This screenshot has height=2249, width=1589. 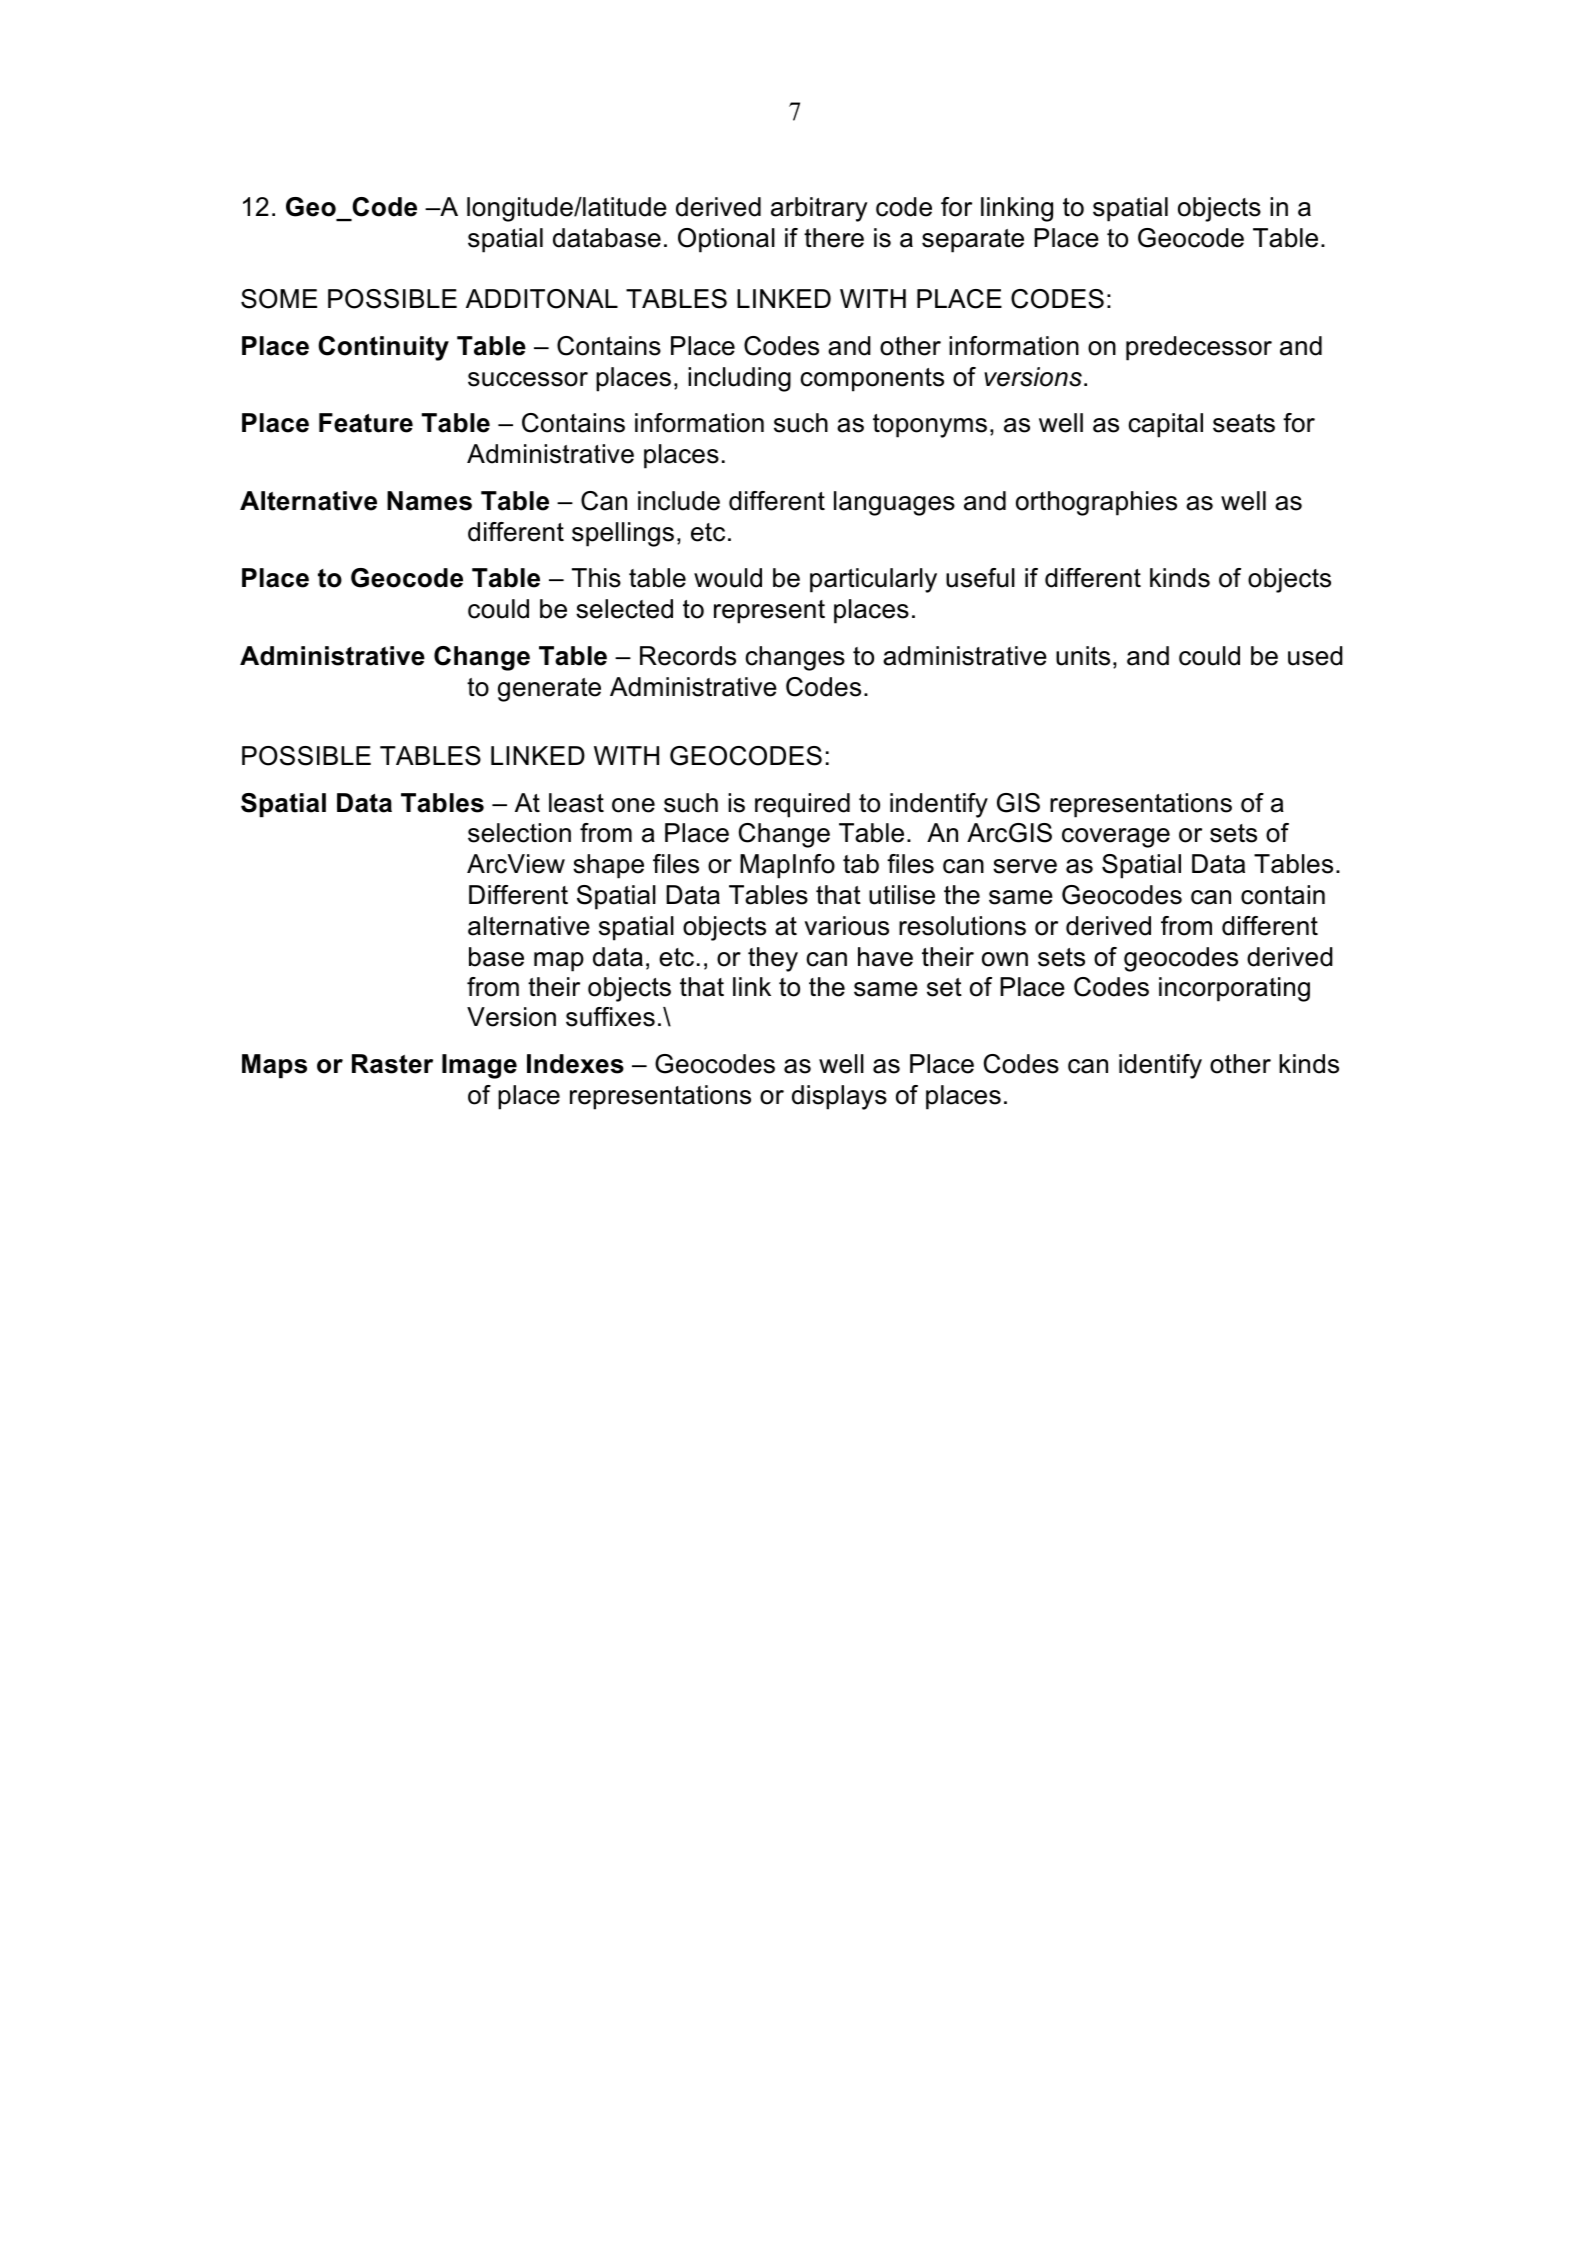 I want to click on Raster, so click(x=392, y=1064).
